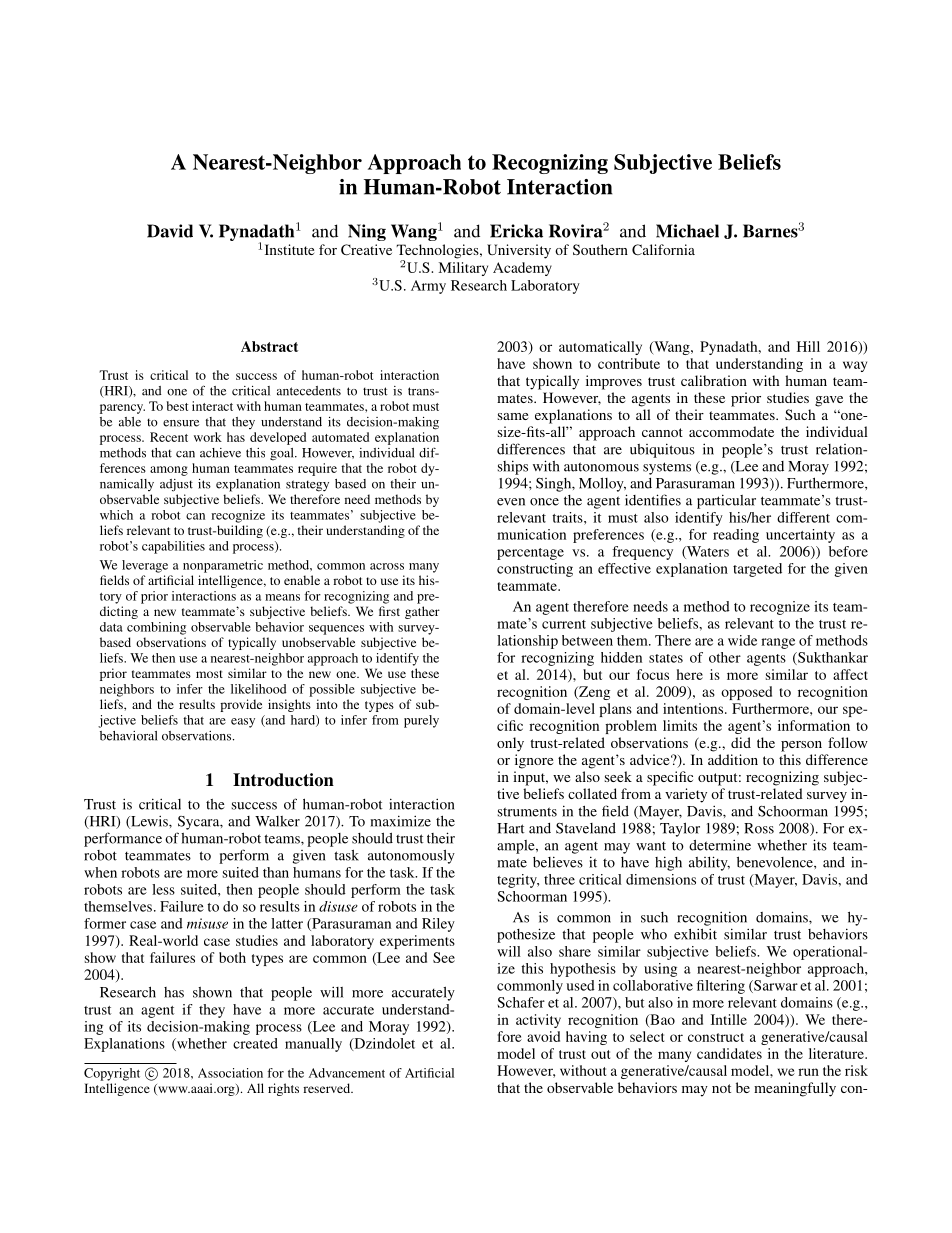  Describe the element at coordinates (463, 269) in the screenshot. I see `Military` at that location.
